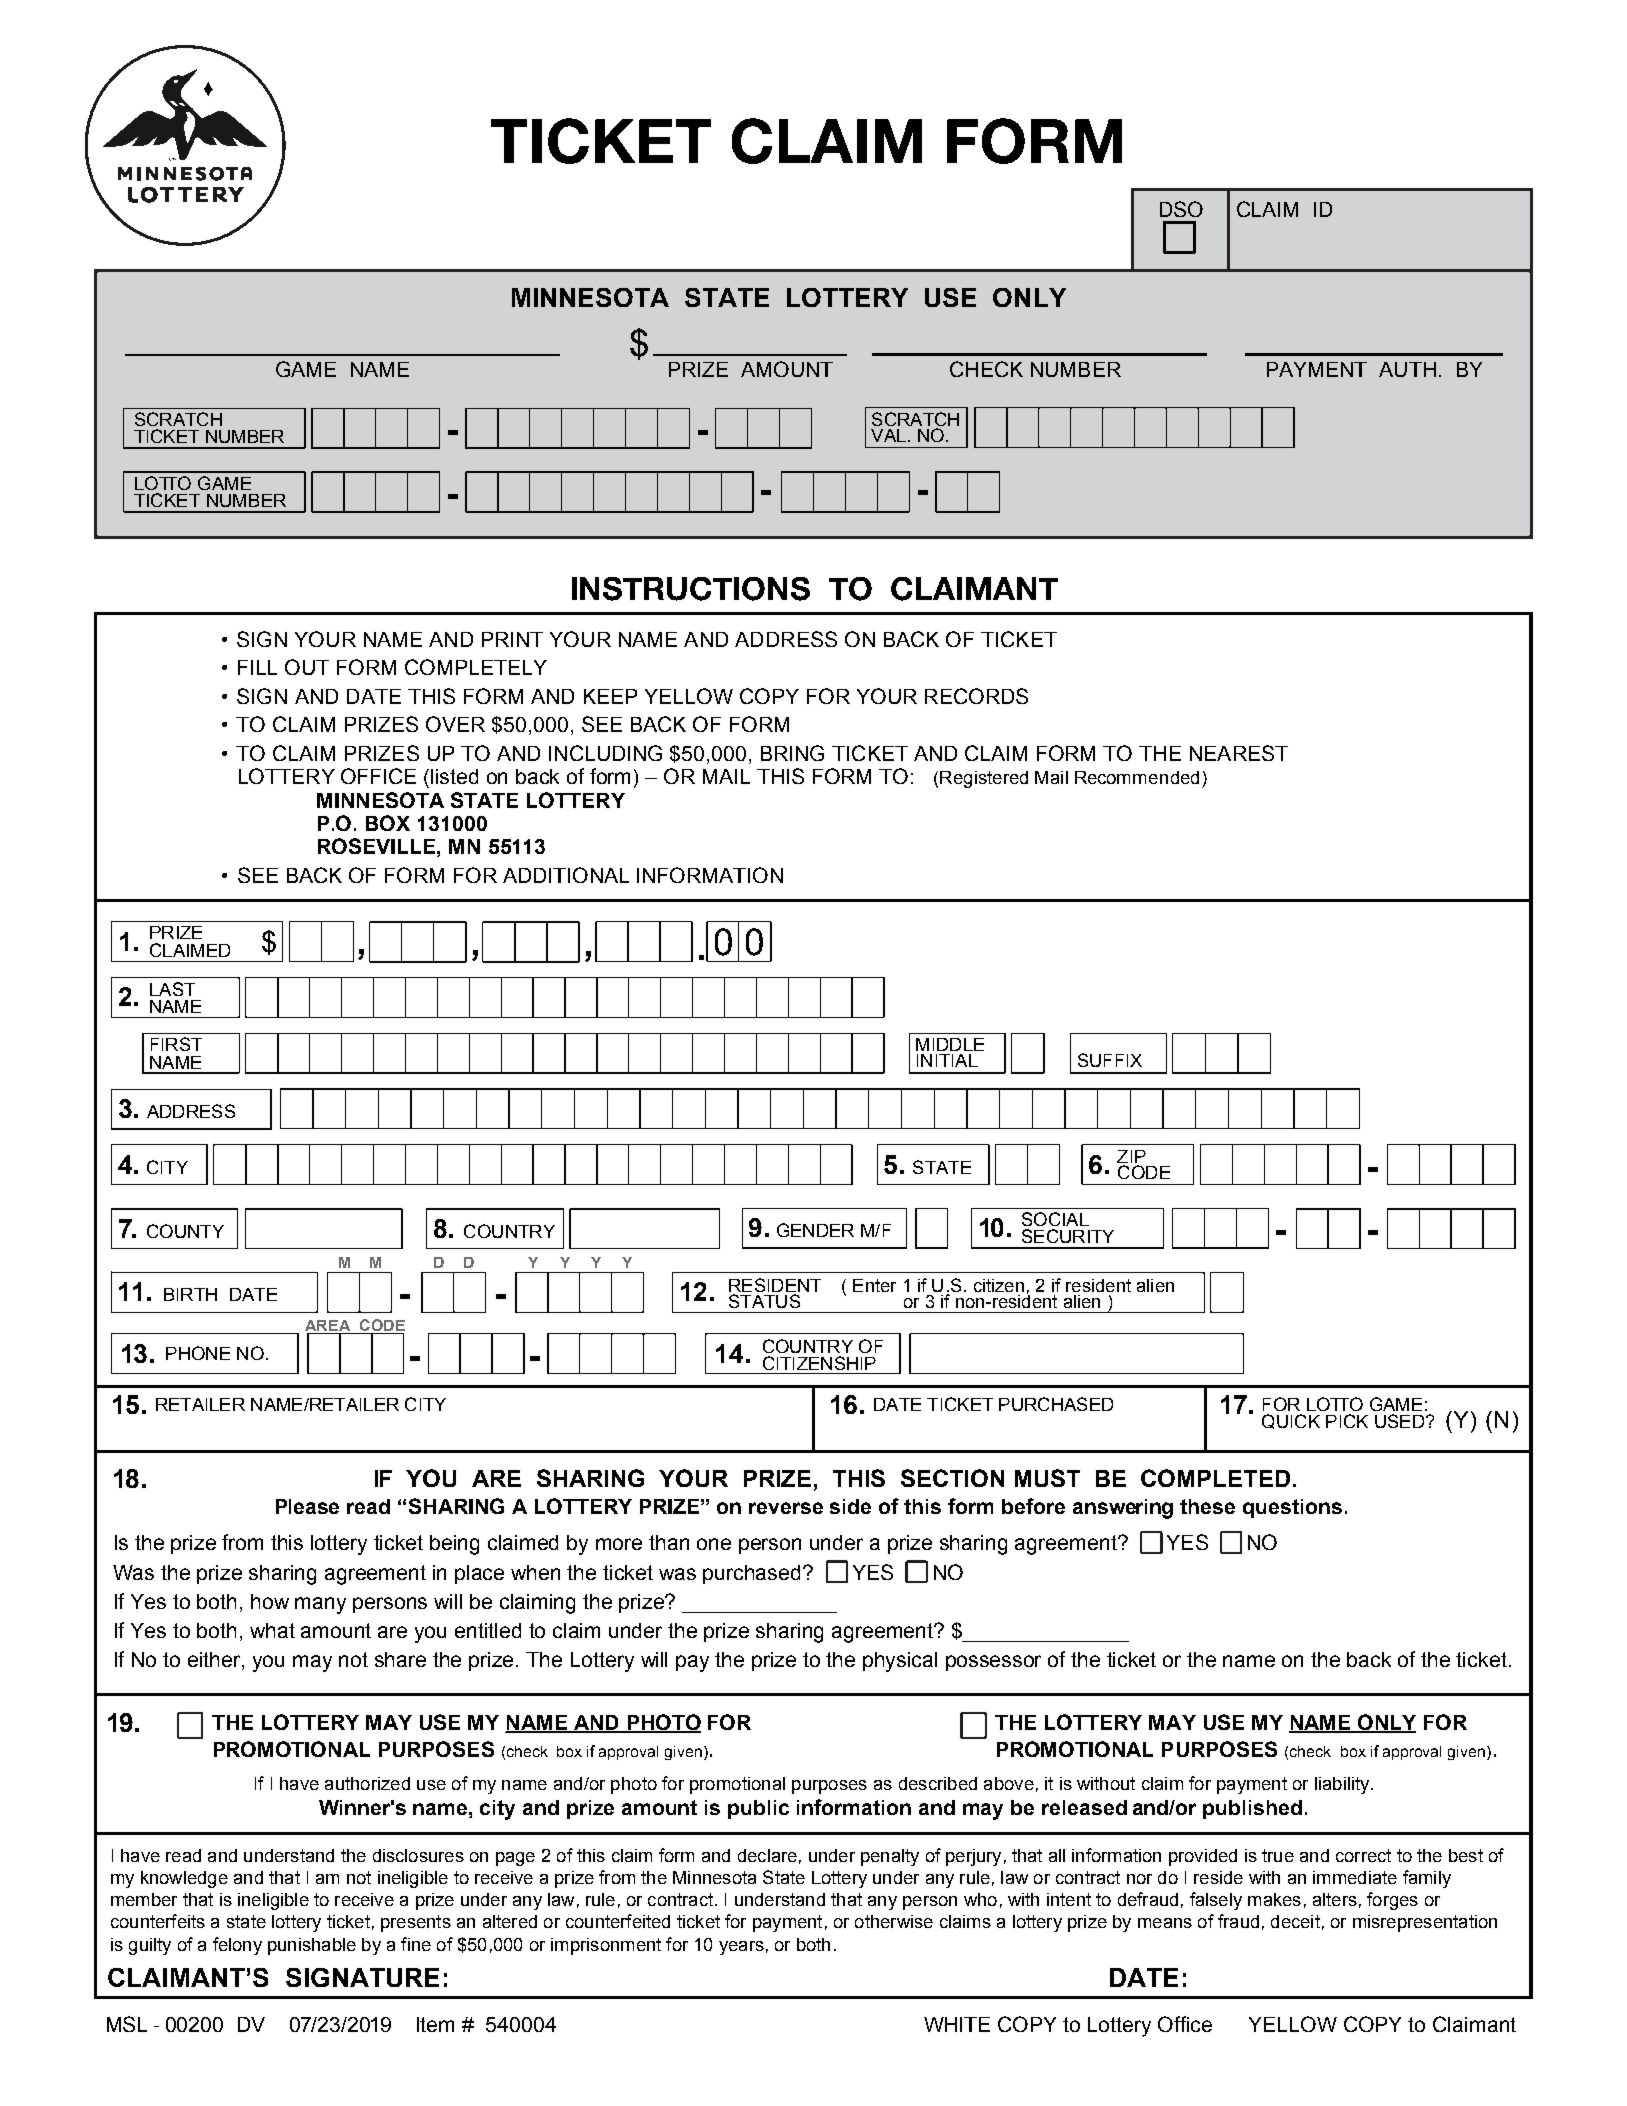 This screenshot has height=2106, width=1627. I want to click on listed, so click(454, 776).
